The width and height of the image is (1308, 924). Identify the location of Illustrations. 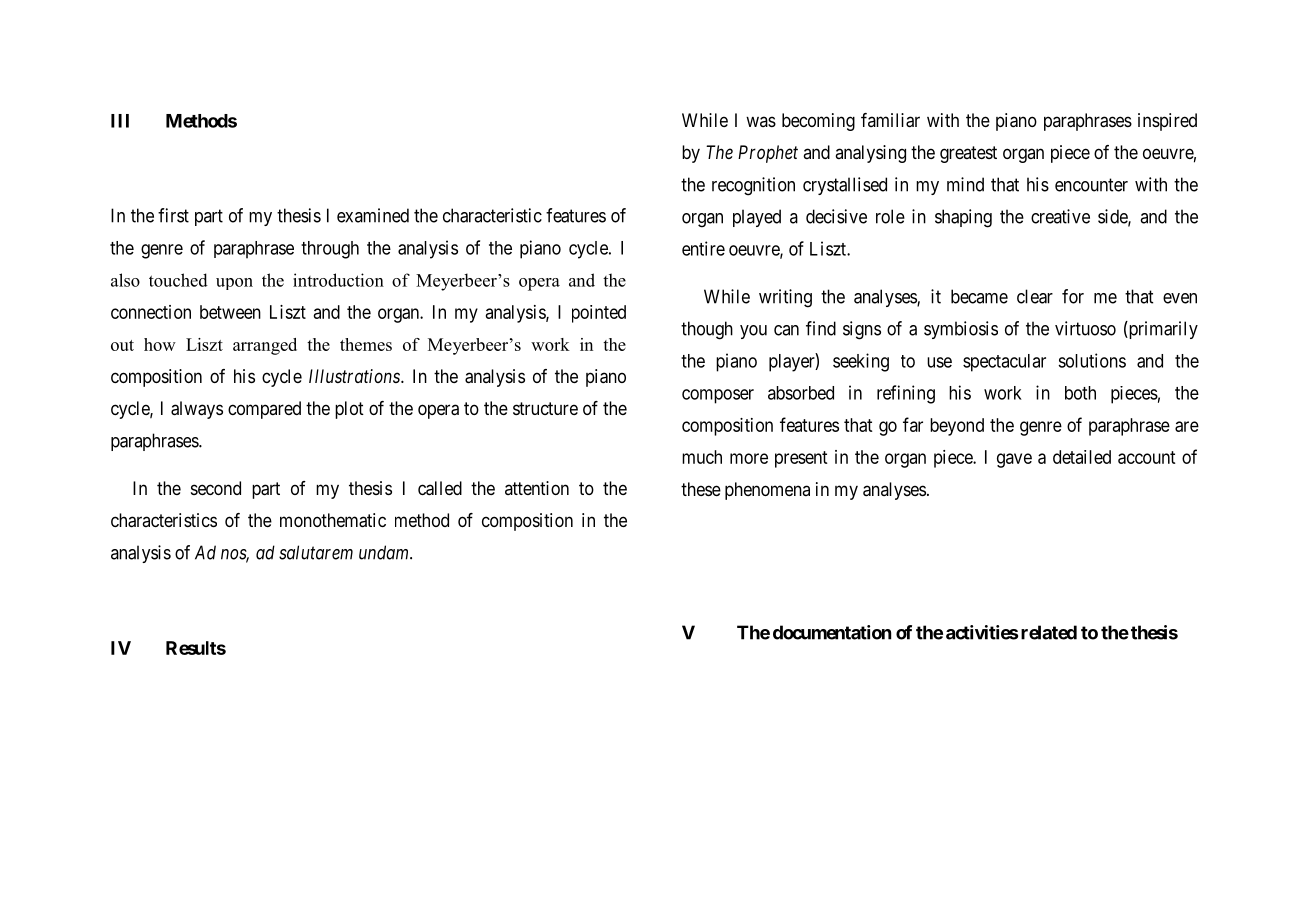
(355, 376).
